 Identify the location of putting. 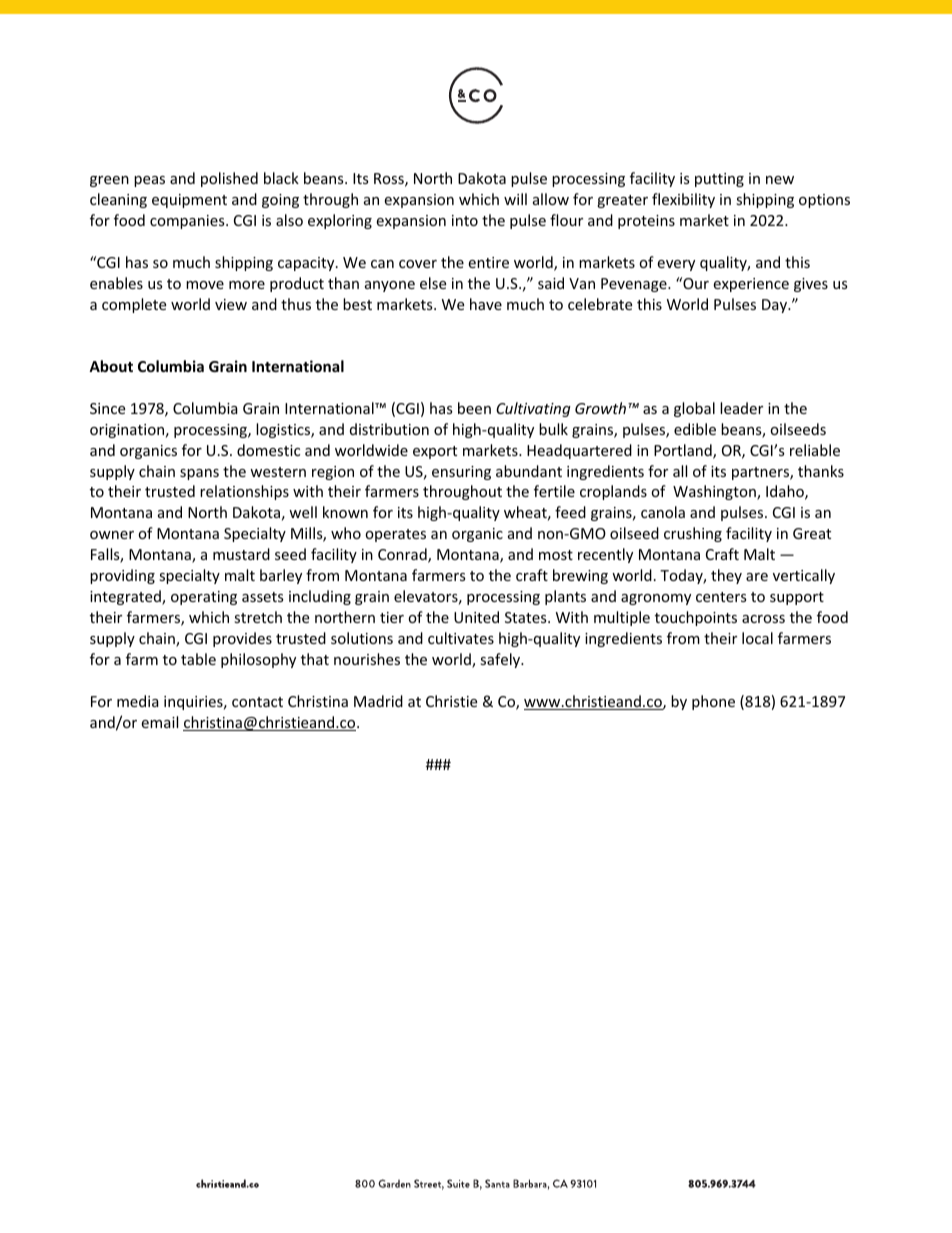
(719, 180).
